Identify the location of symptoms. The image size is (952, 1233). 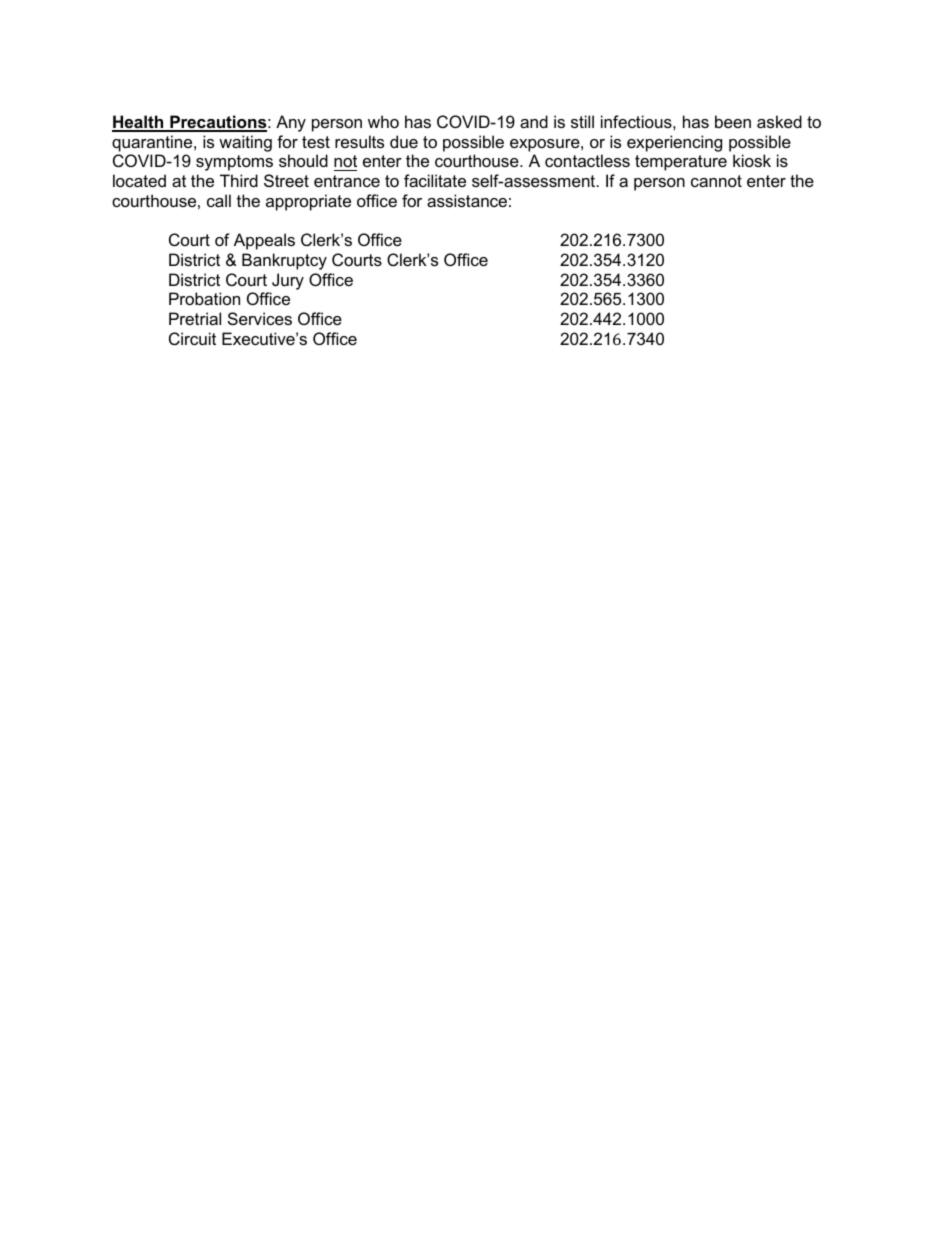
(234, 163).
